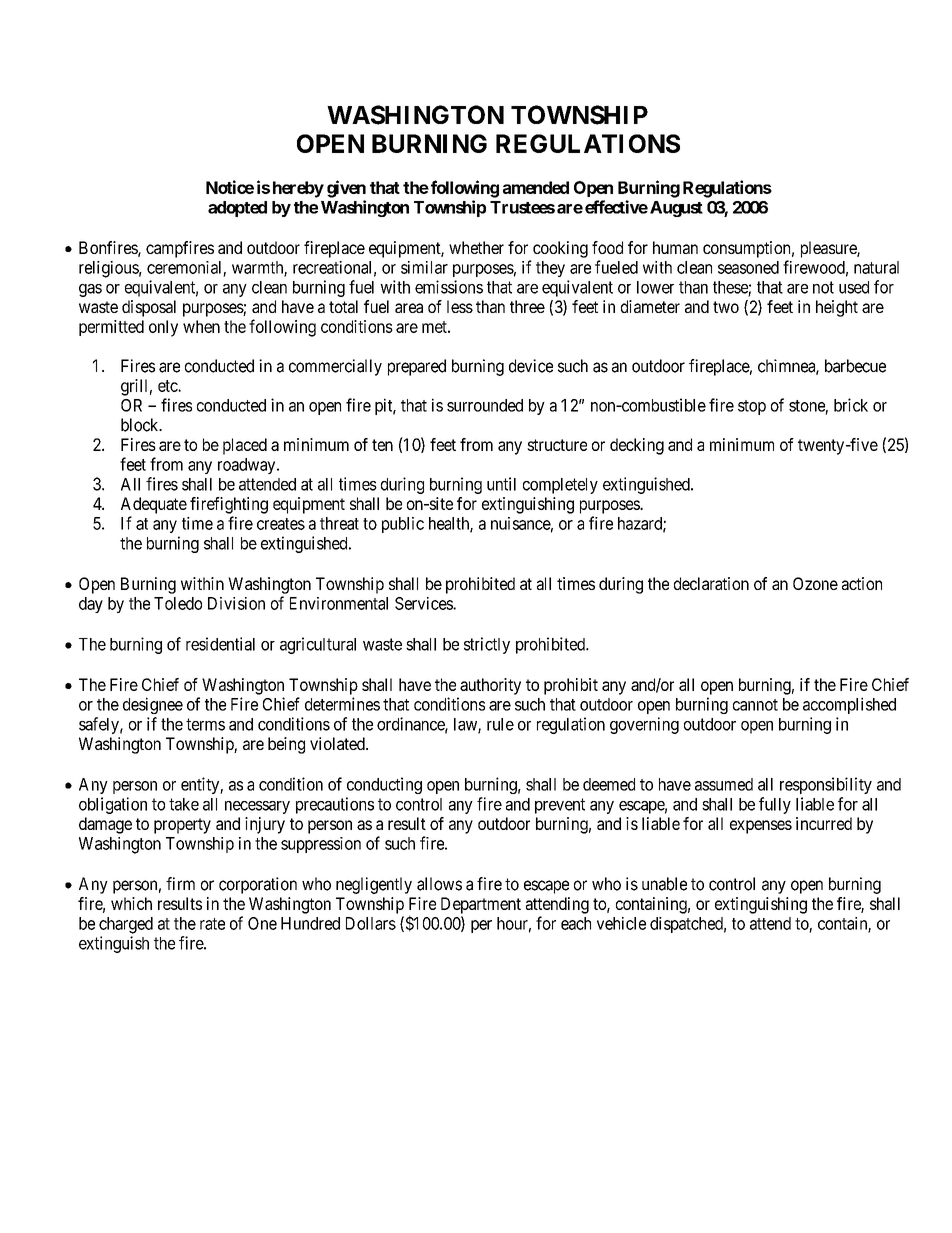  Describe the element at coordinates (237, 209) in the page. I see `adopted` at that location.
